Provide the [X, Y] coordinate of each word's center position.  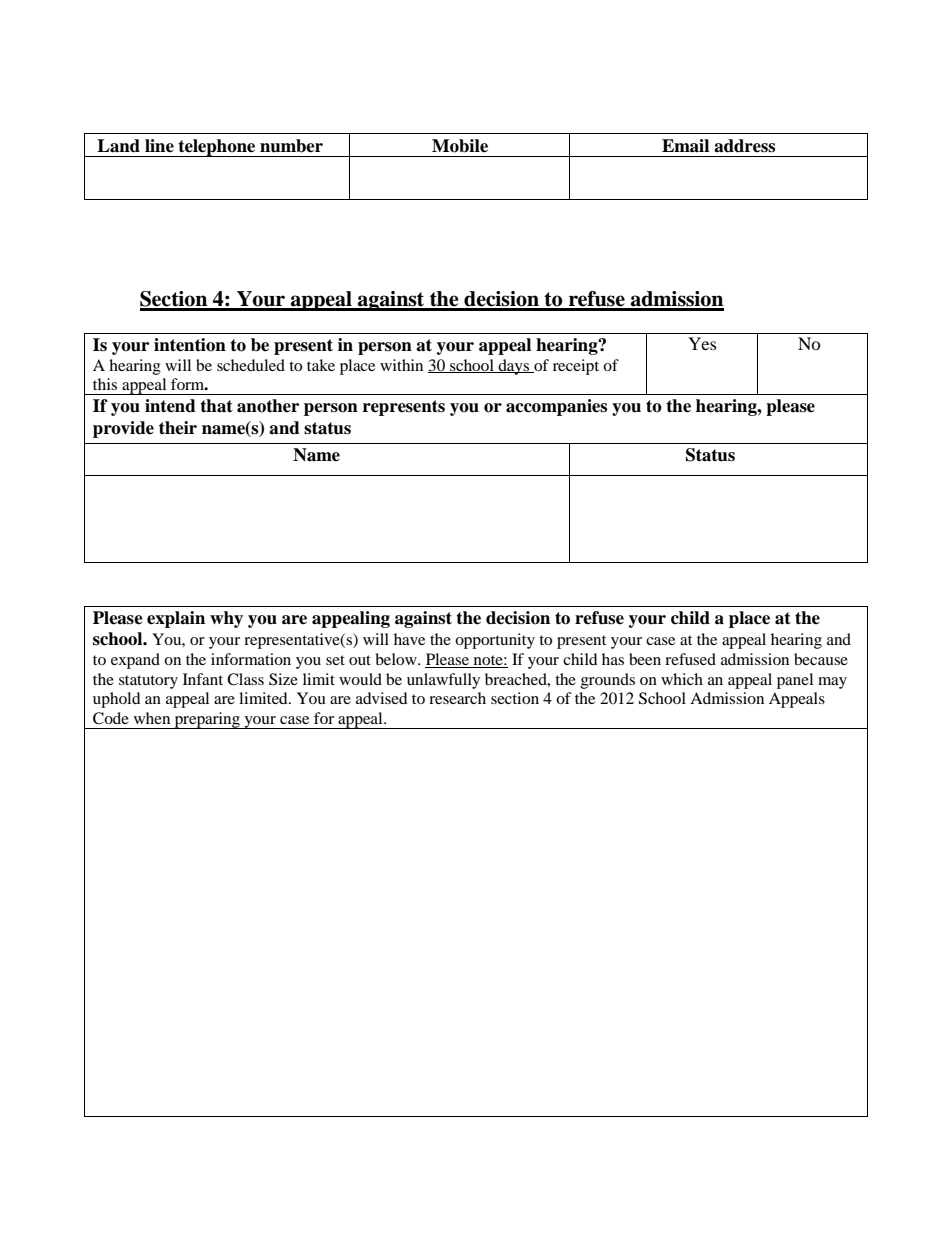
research [457, 698]
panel [795, 681]
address [744, 146]
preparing [207, 720]
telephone [217, 148]
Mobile [460, 146]
